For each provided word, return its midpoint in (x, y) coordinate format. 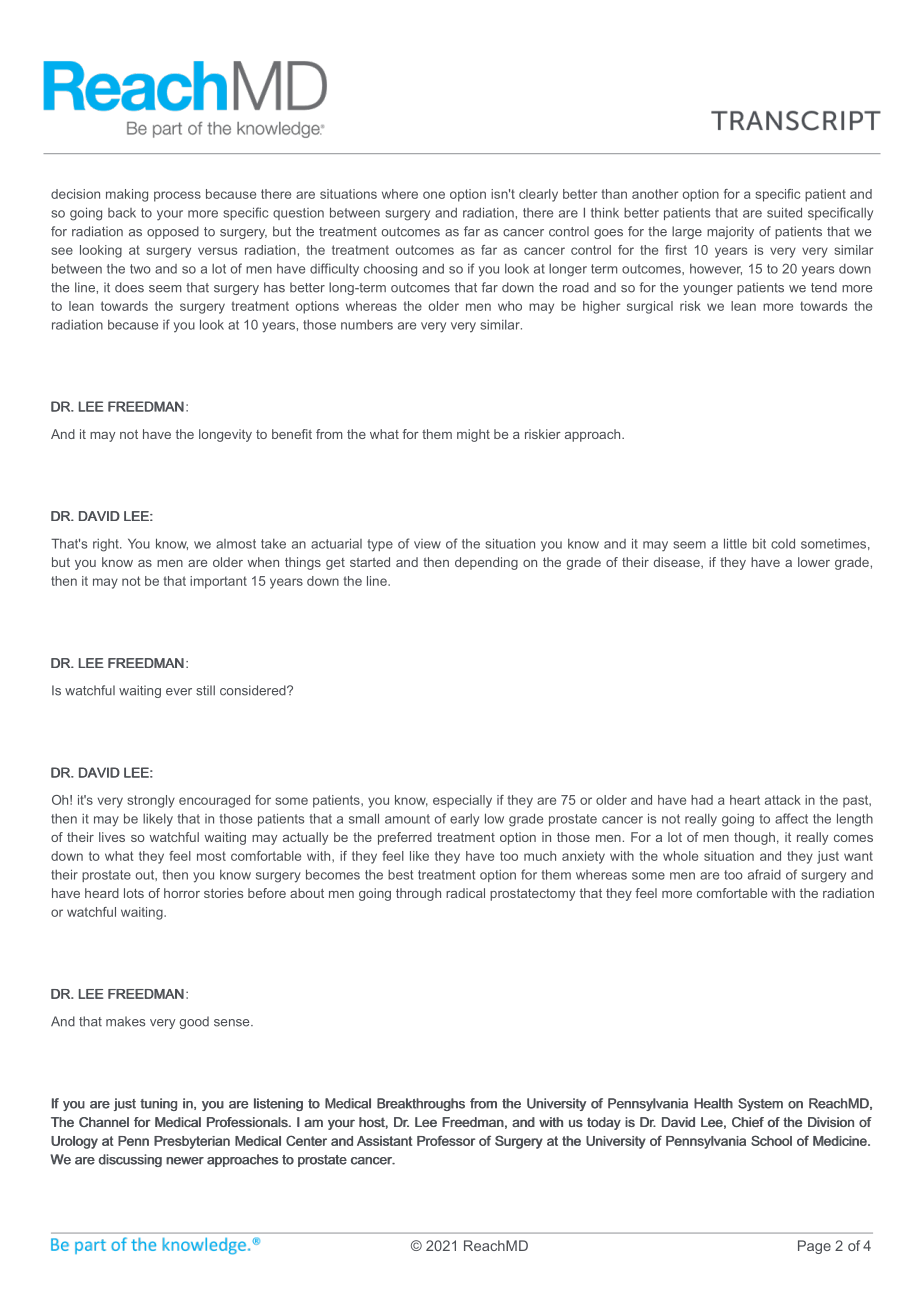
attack (783, 800)
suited (784, 212)
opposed (173, 232)
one (434, 195)
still (205, 690)
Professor (446, 1140)
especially (462, 801)
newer (185, 1161)
